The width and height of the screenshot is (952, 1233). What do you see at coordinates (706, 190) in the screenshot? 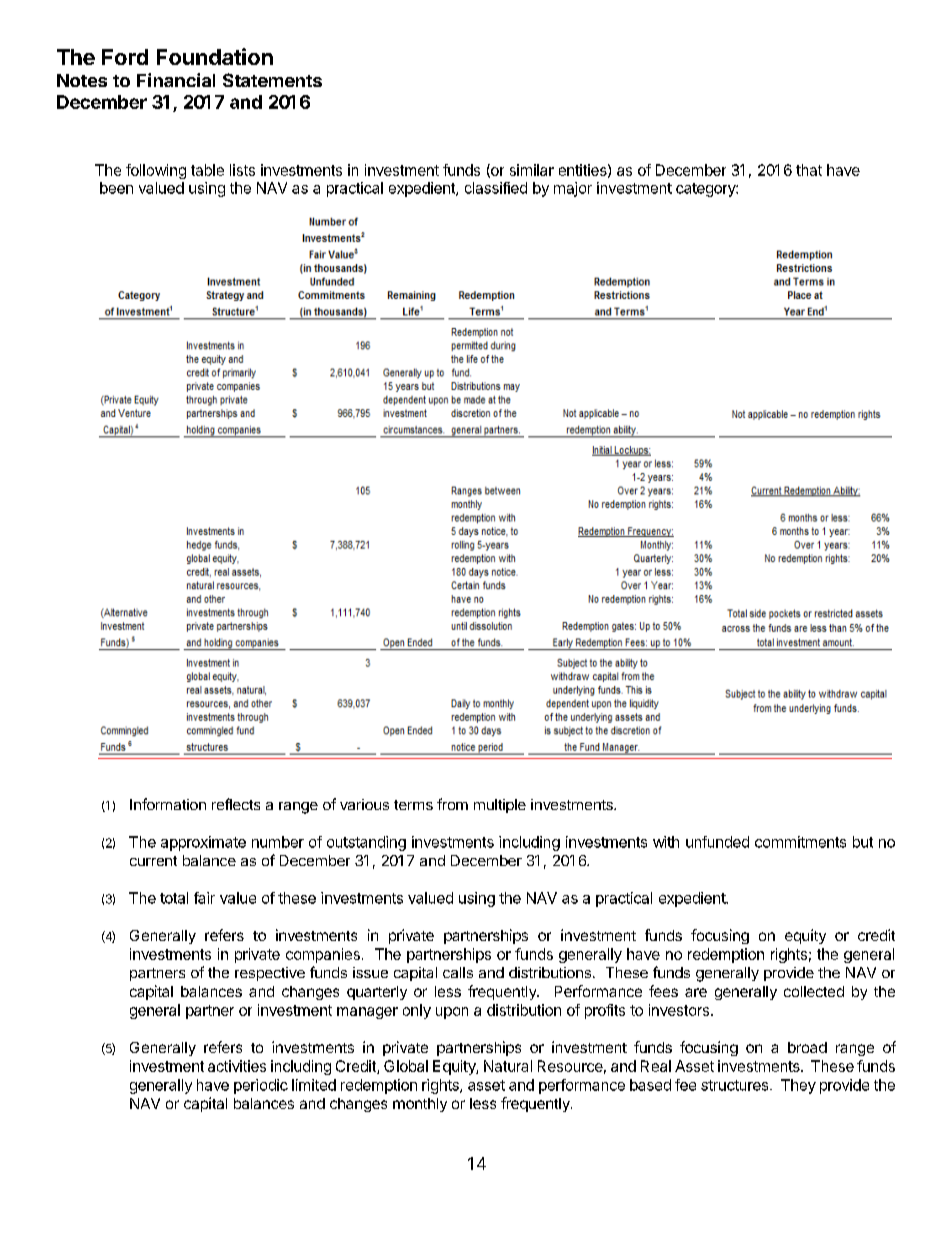
I see `category` at bounding box center [706, 190].
